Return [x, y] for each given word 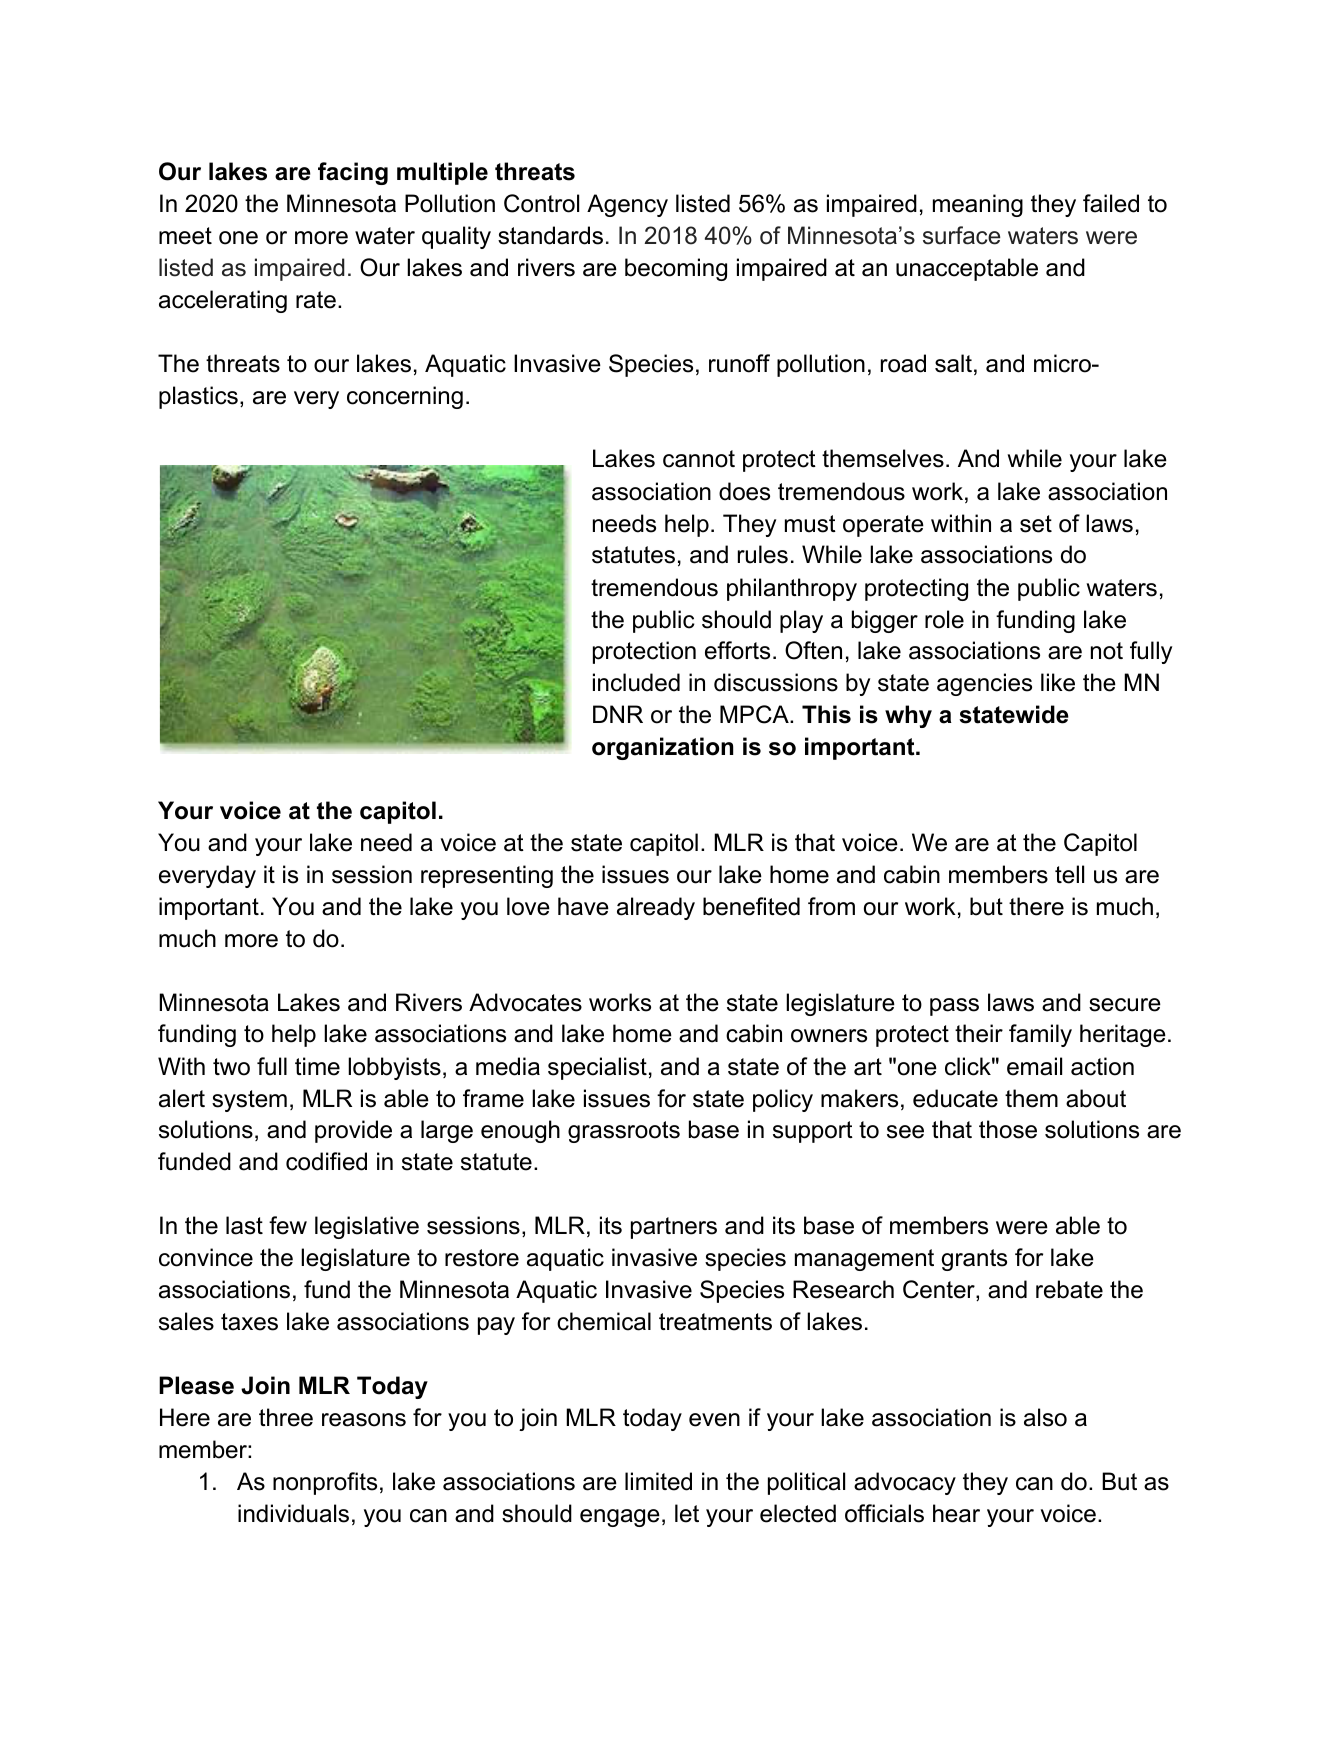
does [744, 491]
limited [658, 1481]
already [656, 908]
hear [956, 1513]
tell [1069, 874]
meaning [978, 205]
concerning [405, 397]
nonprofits [325, 1483]
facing [353, 173]
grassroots [624, 1132]
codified [326, 1161]
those [1008, 1129]
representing [487, 876]
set [1036, 524]
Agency [627, 205]
